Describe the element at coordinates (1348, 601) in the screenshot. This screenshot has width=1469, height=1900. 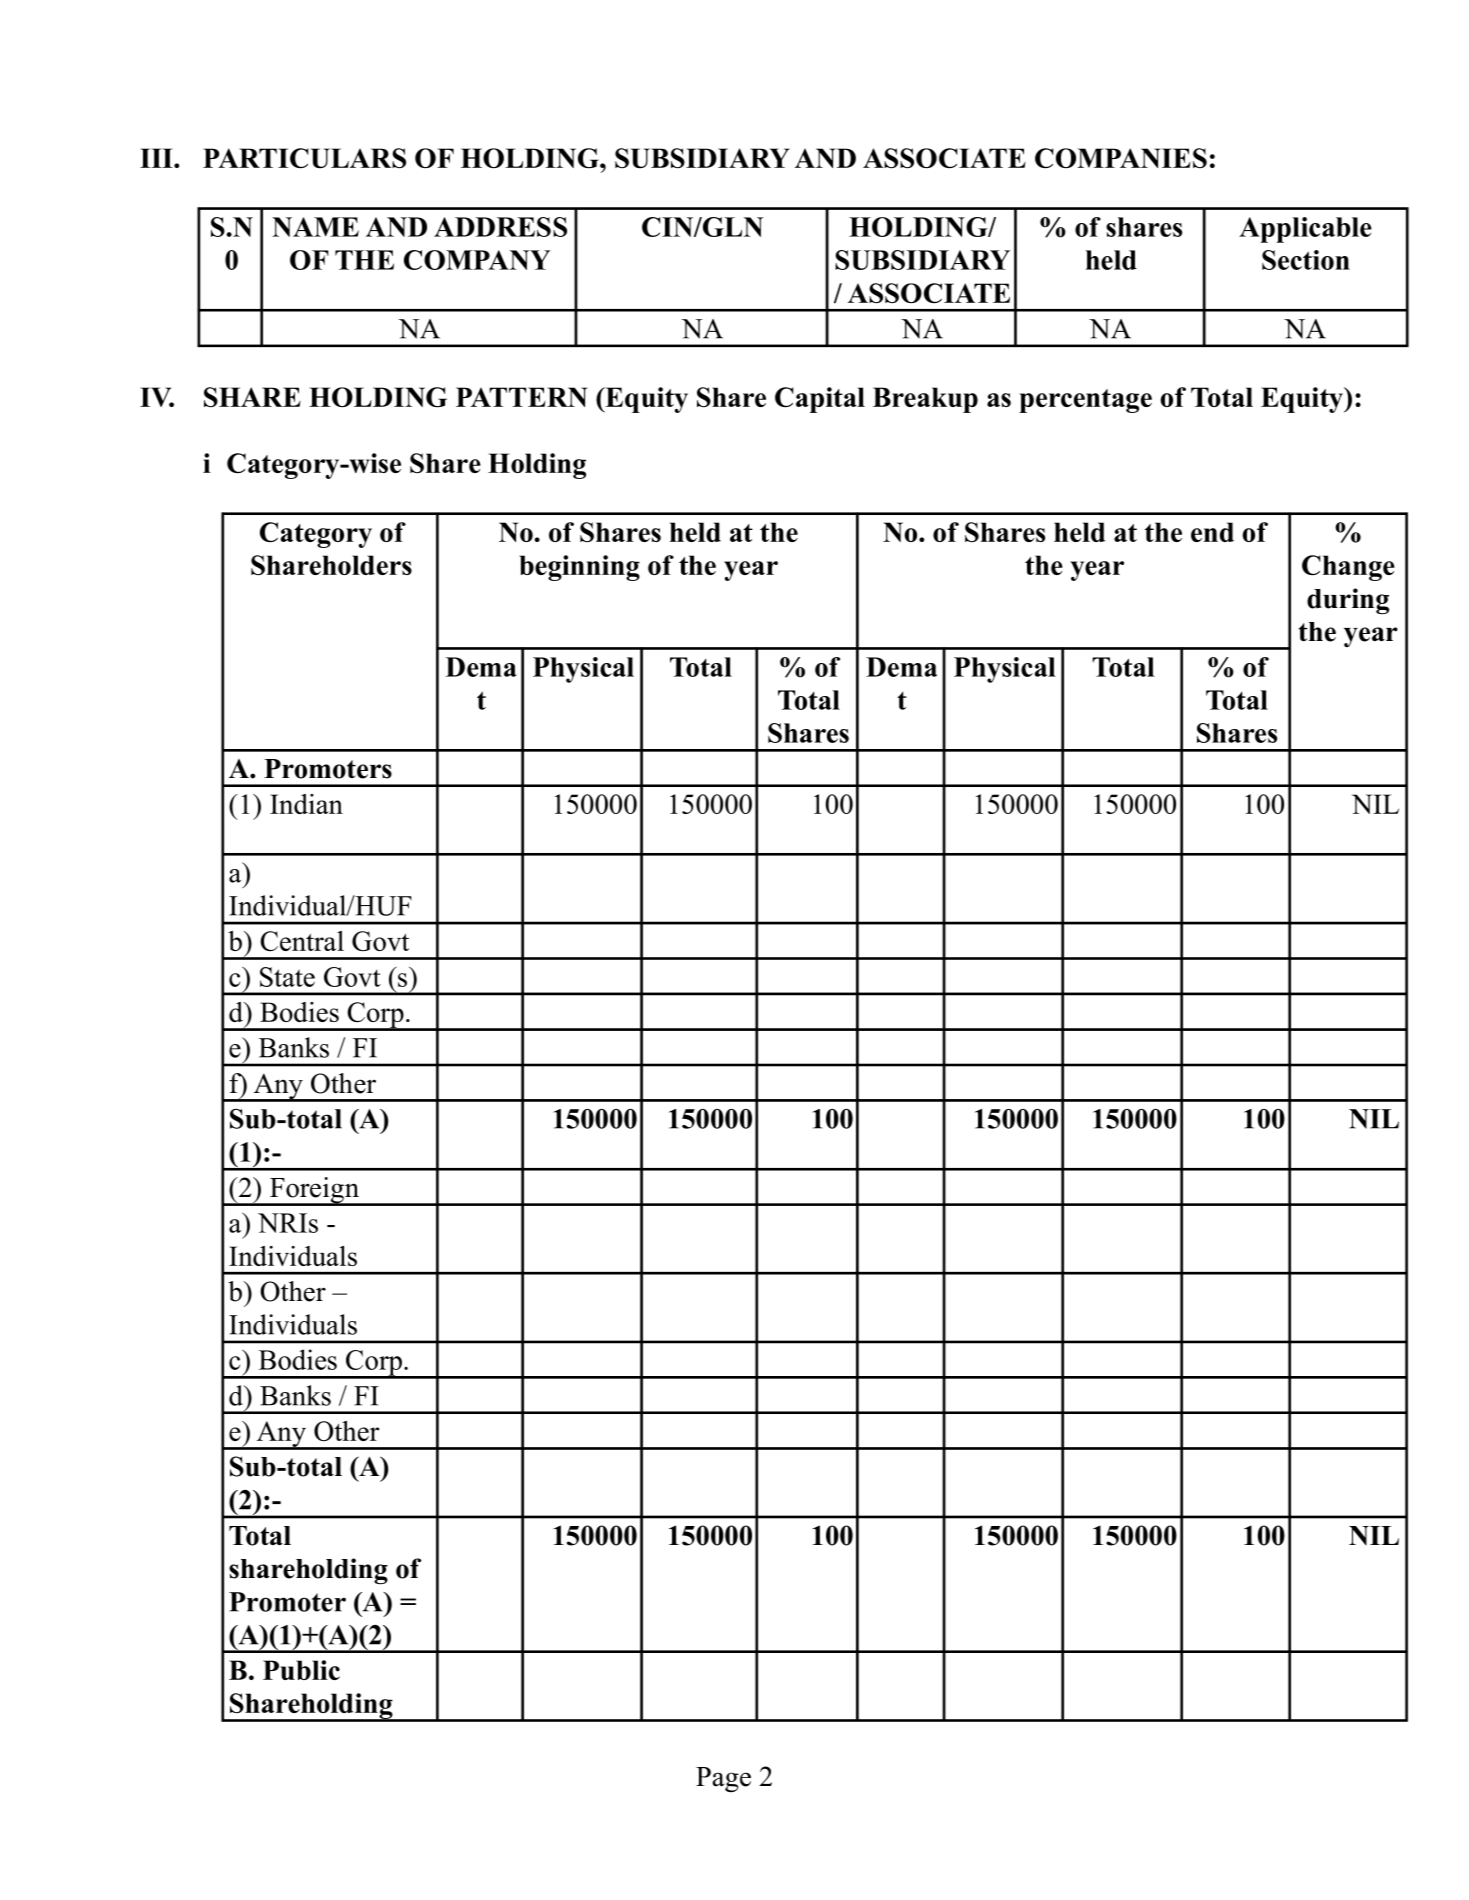
I see `during` at that location.
